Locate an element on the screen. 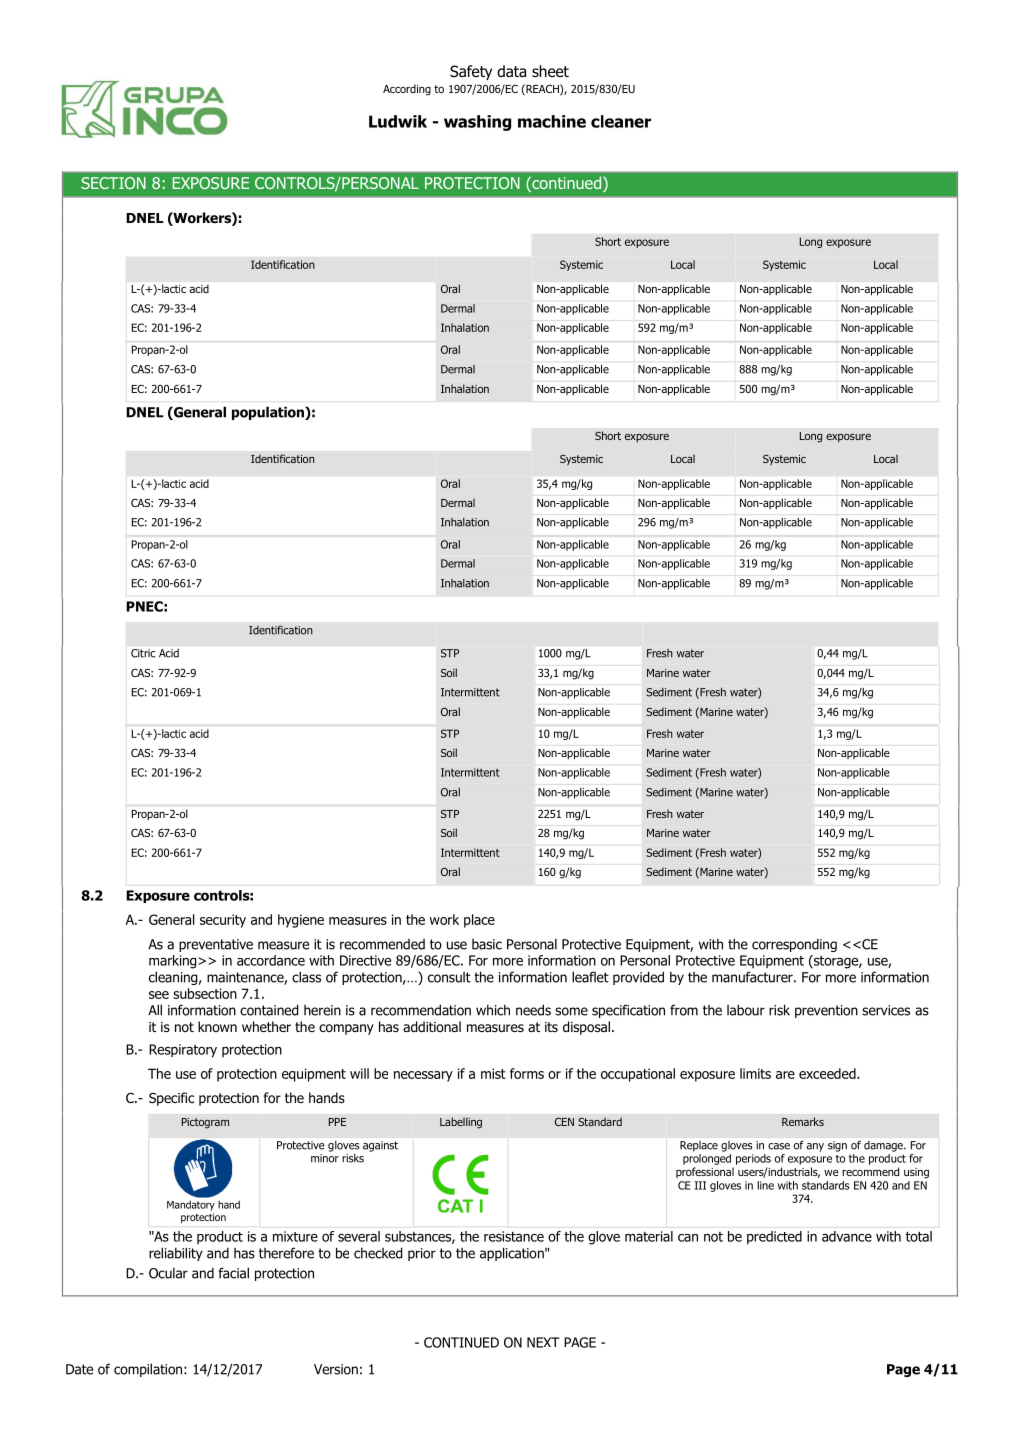  facial is located at coordinates (233, 1273).
